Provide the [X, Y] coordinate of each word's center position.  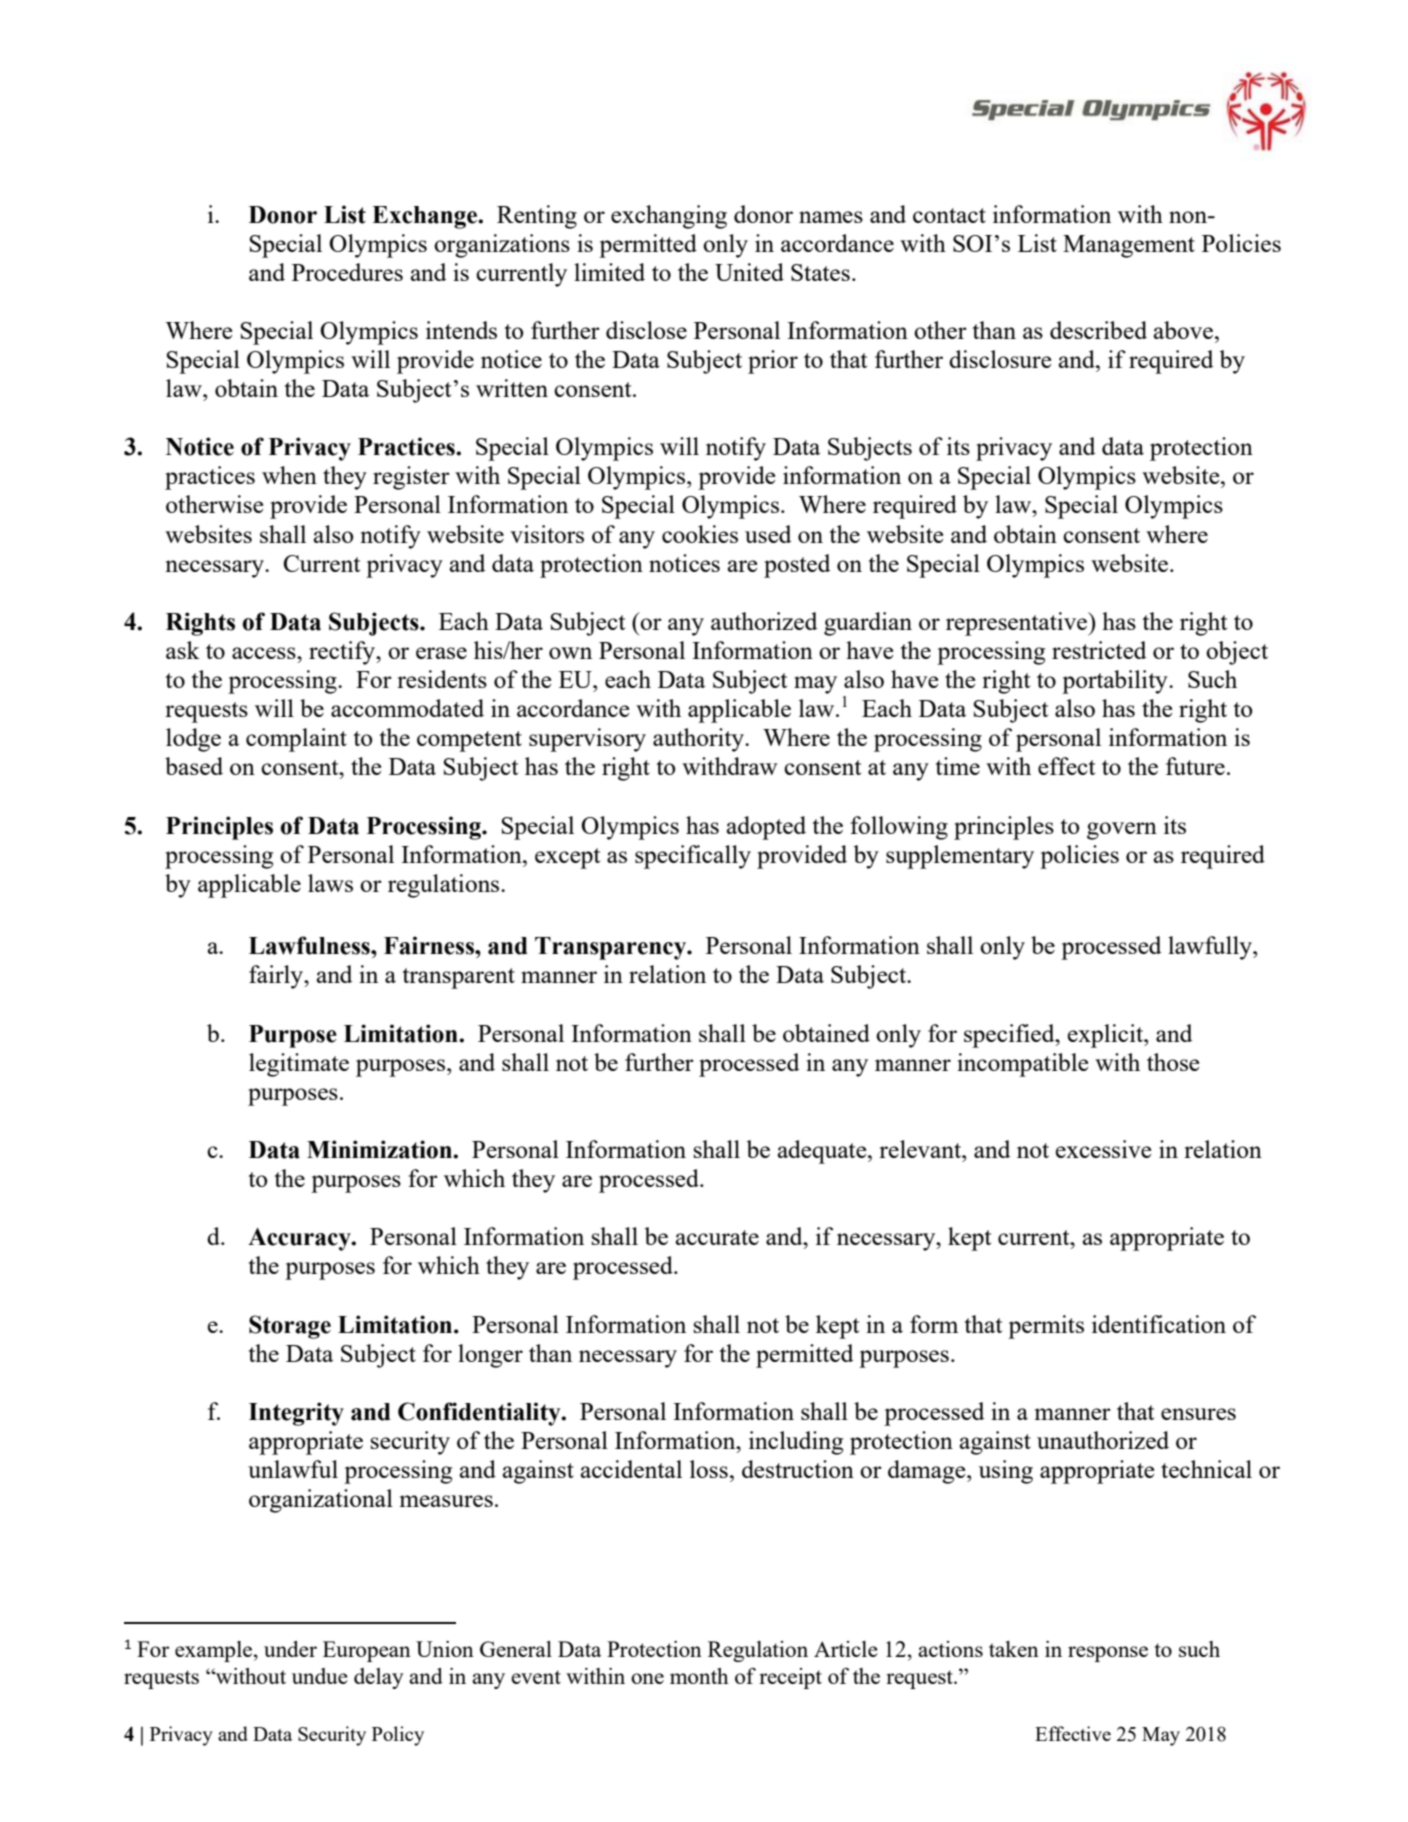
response [1108, 1654]
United [749, 272]
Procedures [347, 272]
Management [1129, 246]
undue [320, 1676]
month [699, 1676]
